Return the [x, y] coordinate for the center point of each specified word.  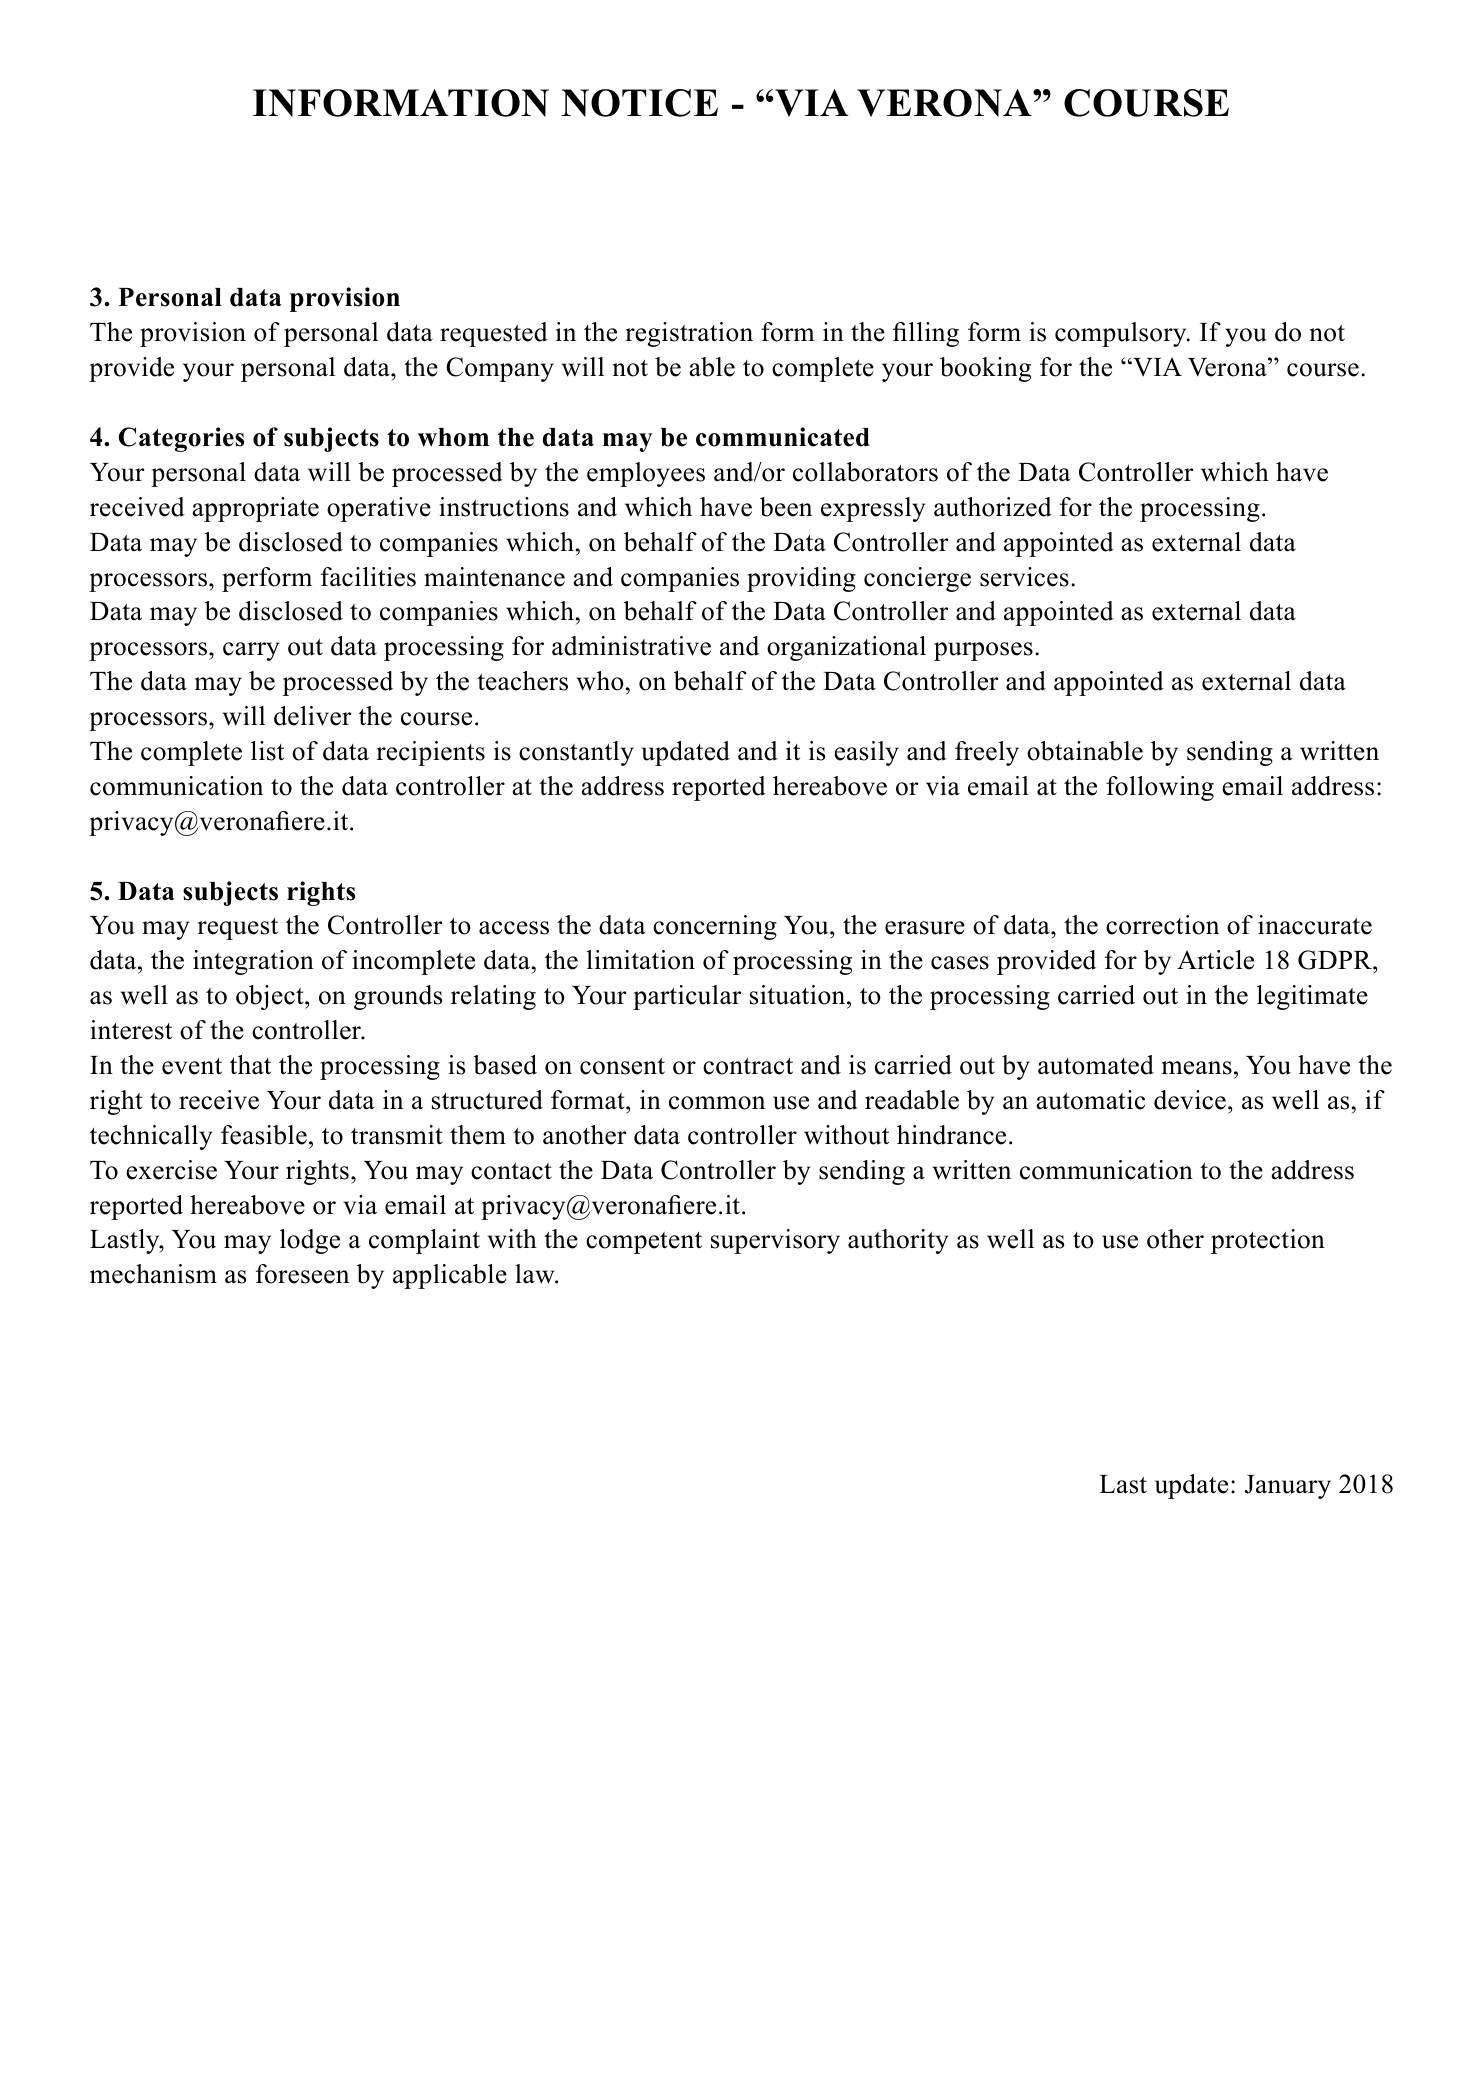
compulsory [1122, 334]
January [1288, 1487]
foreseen [302, 1274]
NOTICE [639, 103]
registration [689, 334]
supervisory [775, 1241]
